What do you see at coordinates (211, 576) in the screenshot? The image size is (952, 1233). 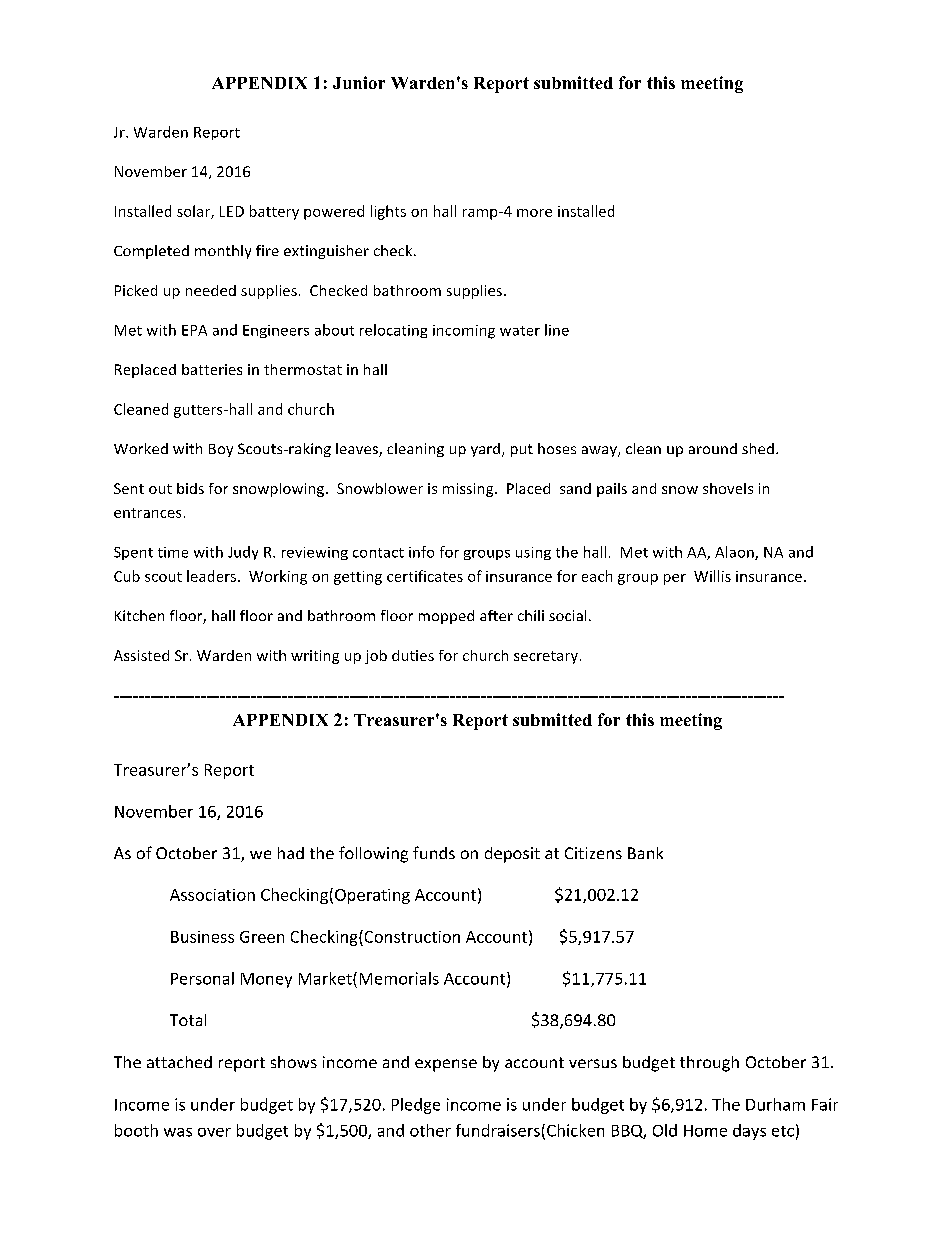 I see `leaders` at bounding box center [211, 576].
